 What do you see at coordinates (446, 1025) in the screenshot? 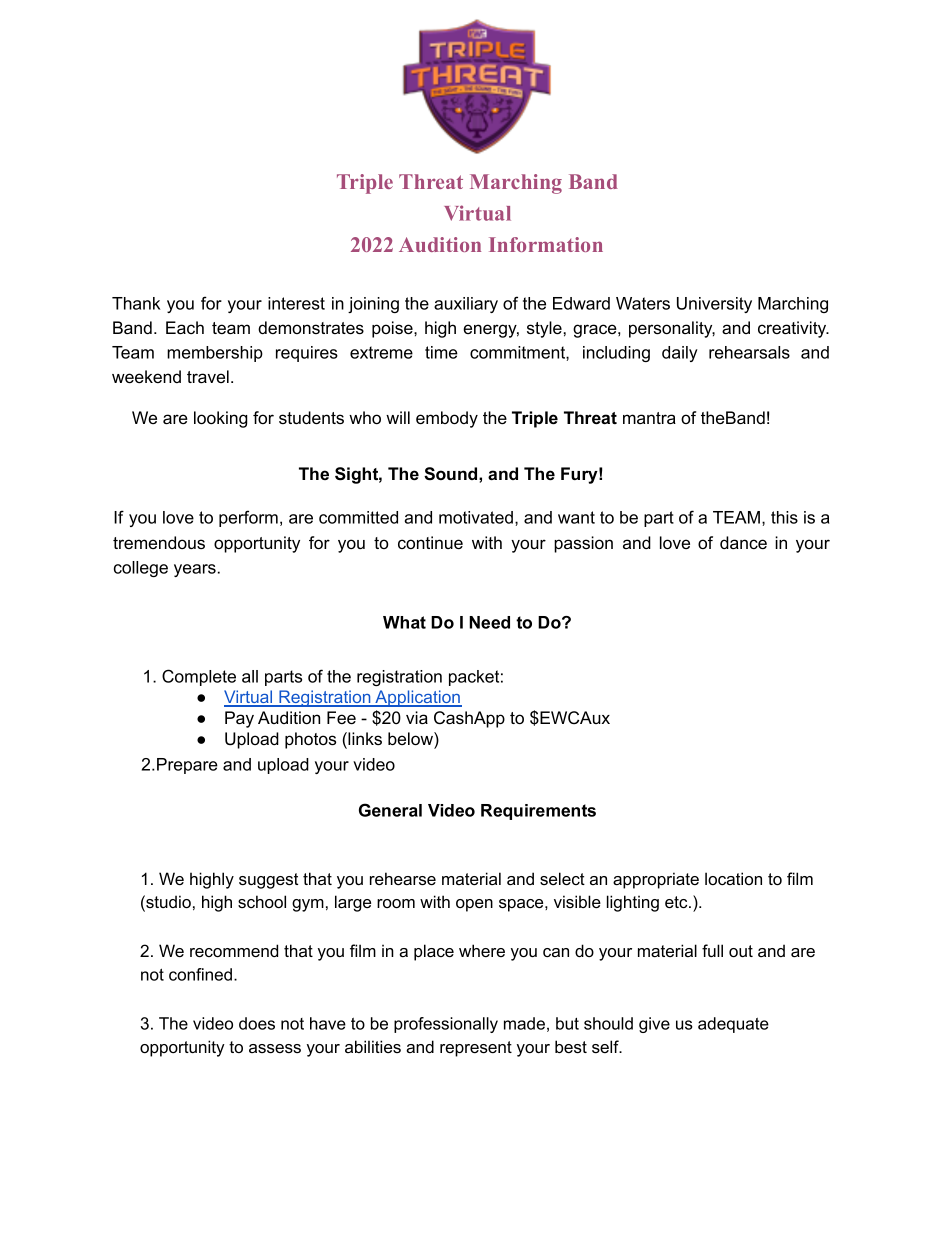
I see `professionally` at bounding box center [446, 1025].
